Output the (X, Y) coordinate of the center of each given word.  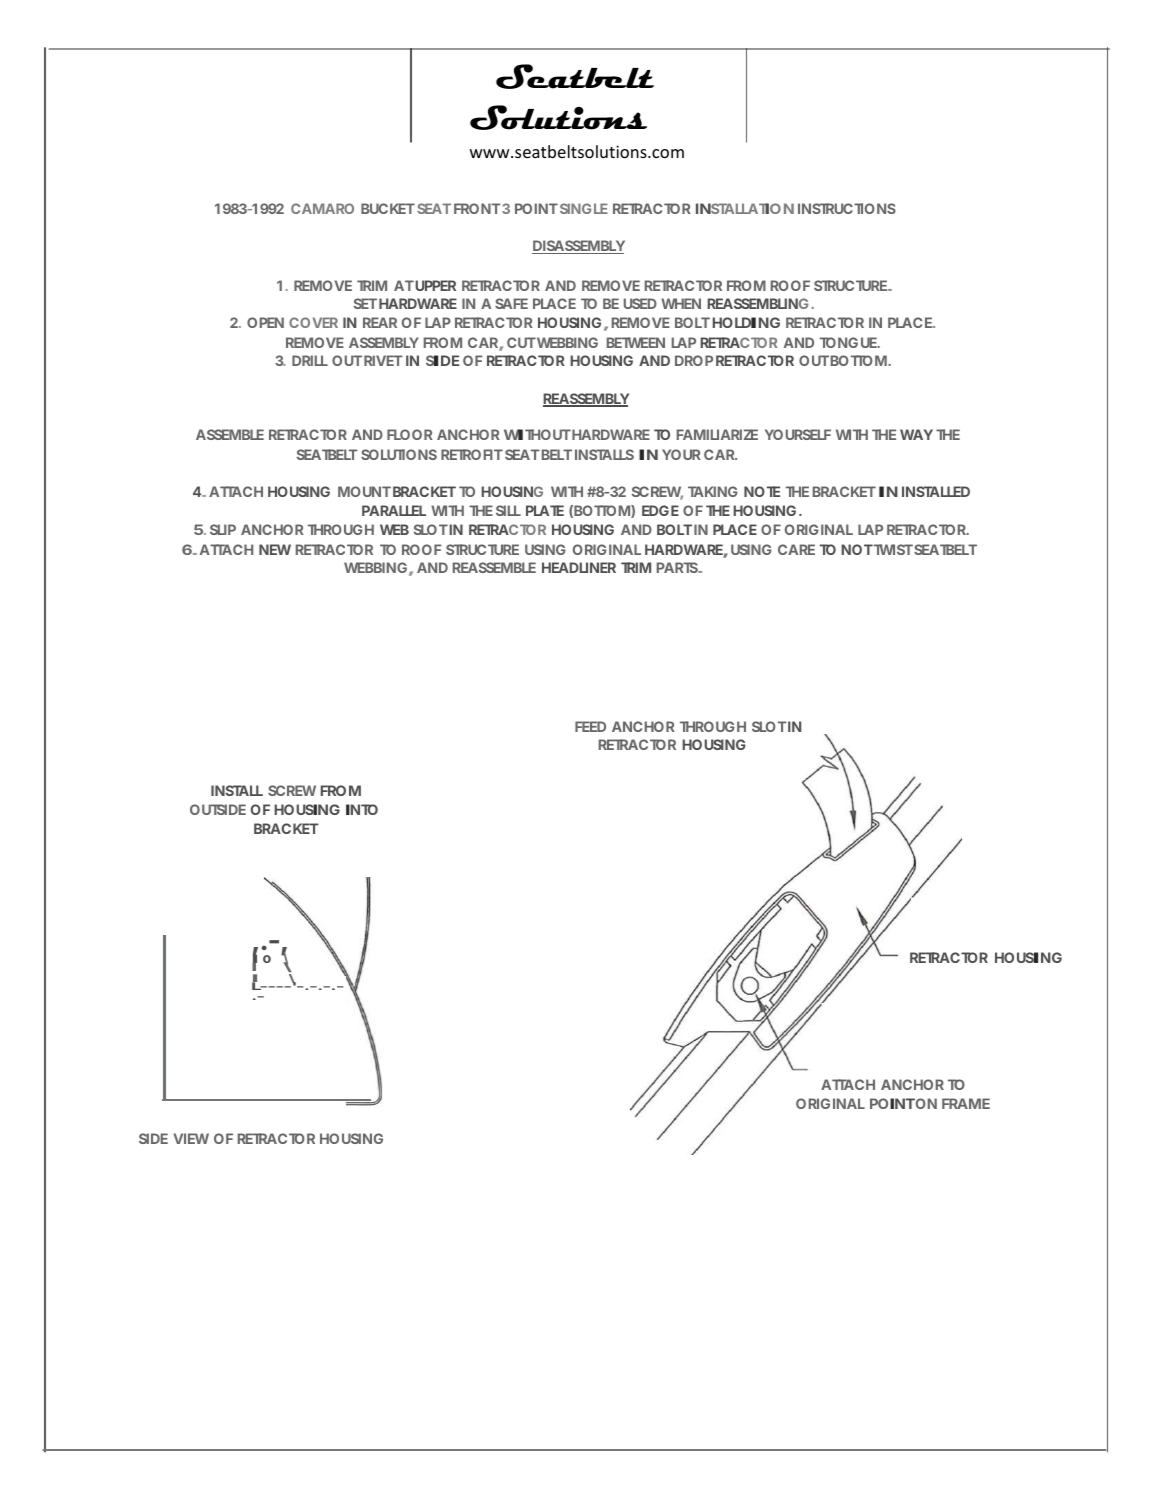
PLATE (545, 510)
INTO (362, 809)
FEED (590, 726)
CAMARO (322, 208)
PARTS (678, 567)
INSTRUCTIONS (847, 208)
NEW (275, 549)
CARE (796, 549)
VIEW (191, 1138)
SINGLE (582, 208)
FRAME (966, 1103)
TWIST (892, 549)
